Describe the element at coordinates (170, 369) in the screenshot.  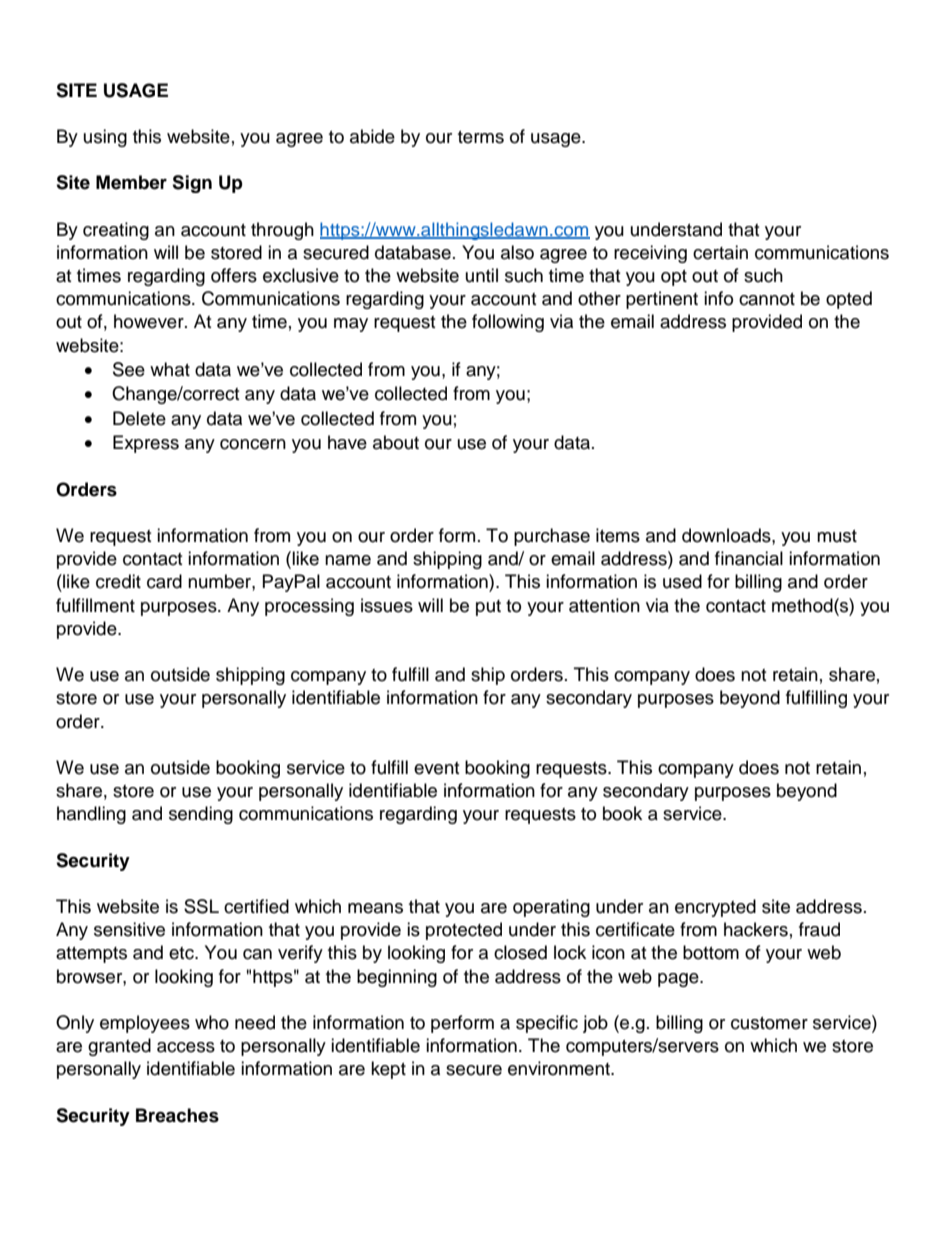
I see `what` at that location.
